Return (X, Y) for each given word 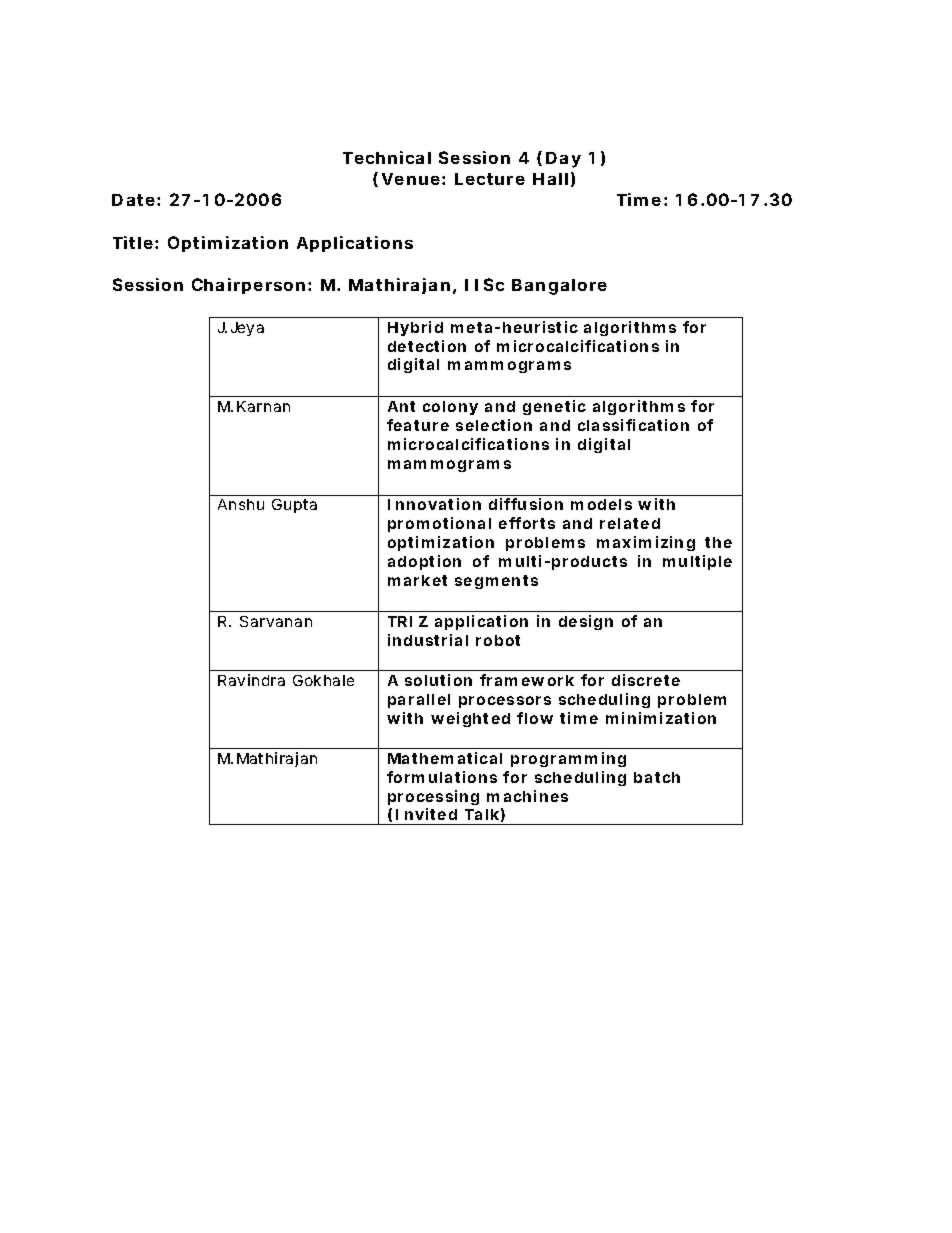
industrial (428, 640)
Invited (426, 814)
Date (133, 200)
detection (427, 346)
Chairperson (248, 286)
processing (433, 797)
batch (657, 777)
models (601, 504)
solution (438, 680)
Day (563, 160)
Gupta (294, 506)
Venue (411, 179)
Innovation (434, 504)
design (586, 622)
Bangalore (559, 287)
